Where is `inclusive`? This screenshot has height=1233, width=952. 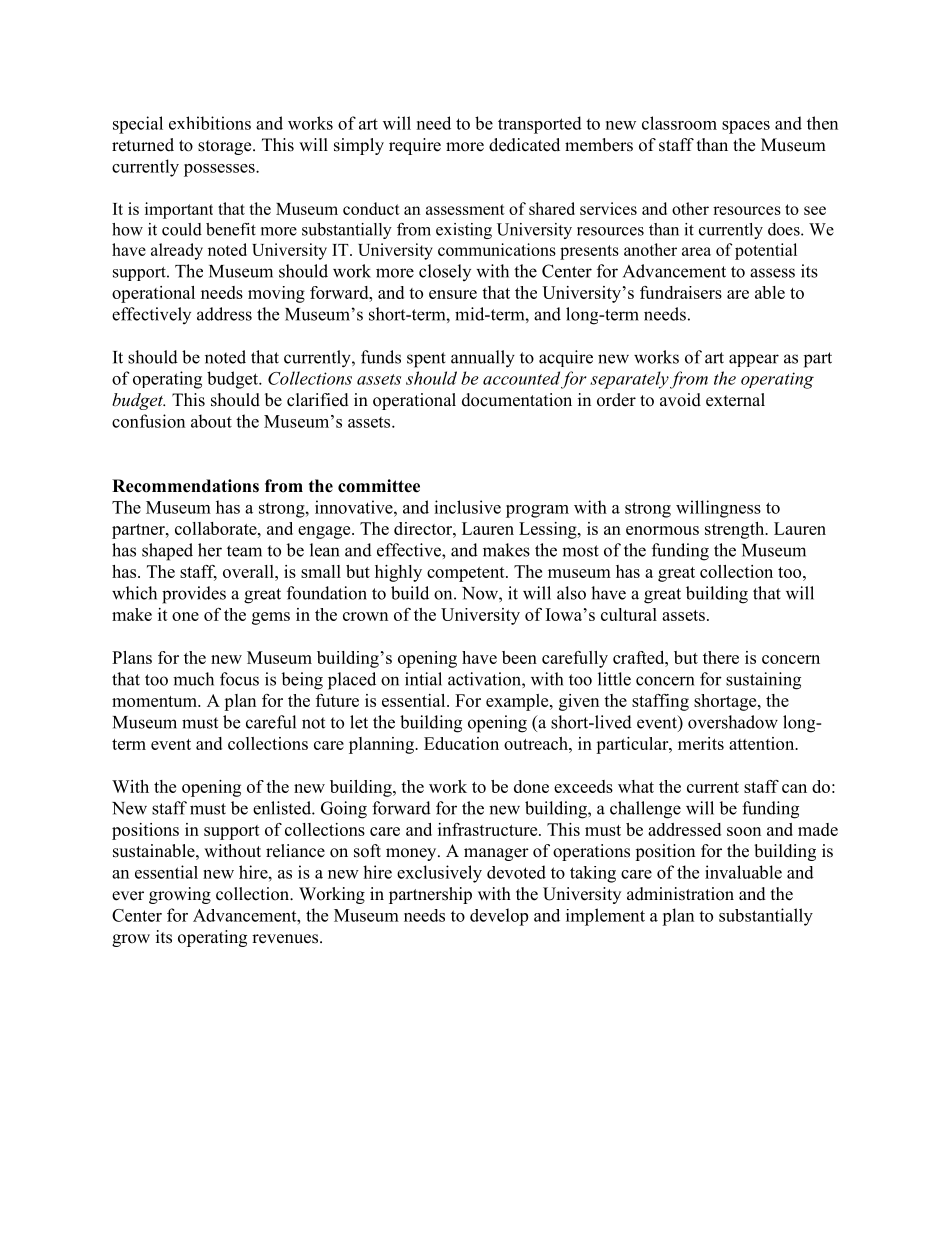 inclusive is located at coordinates (467, 507).
